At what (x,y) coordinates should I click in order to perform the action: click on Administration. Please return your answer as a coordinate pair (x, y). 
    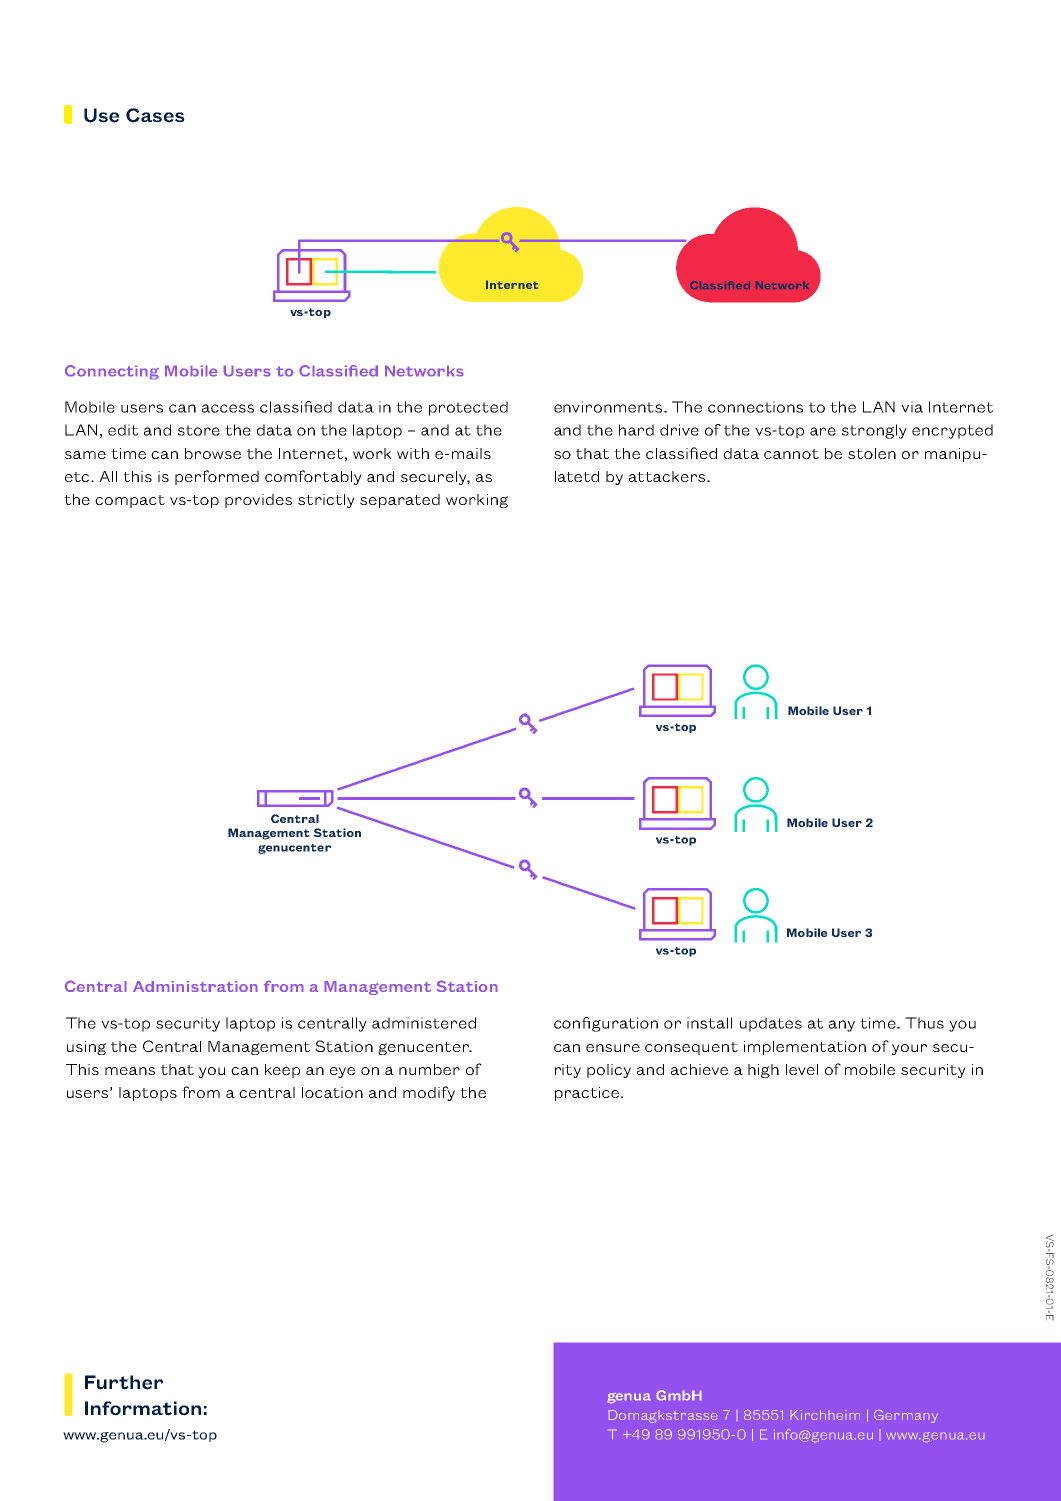
    Looking at the image, I should click on (195, 986).
